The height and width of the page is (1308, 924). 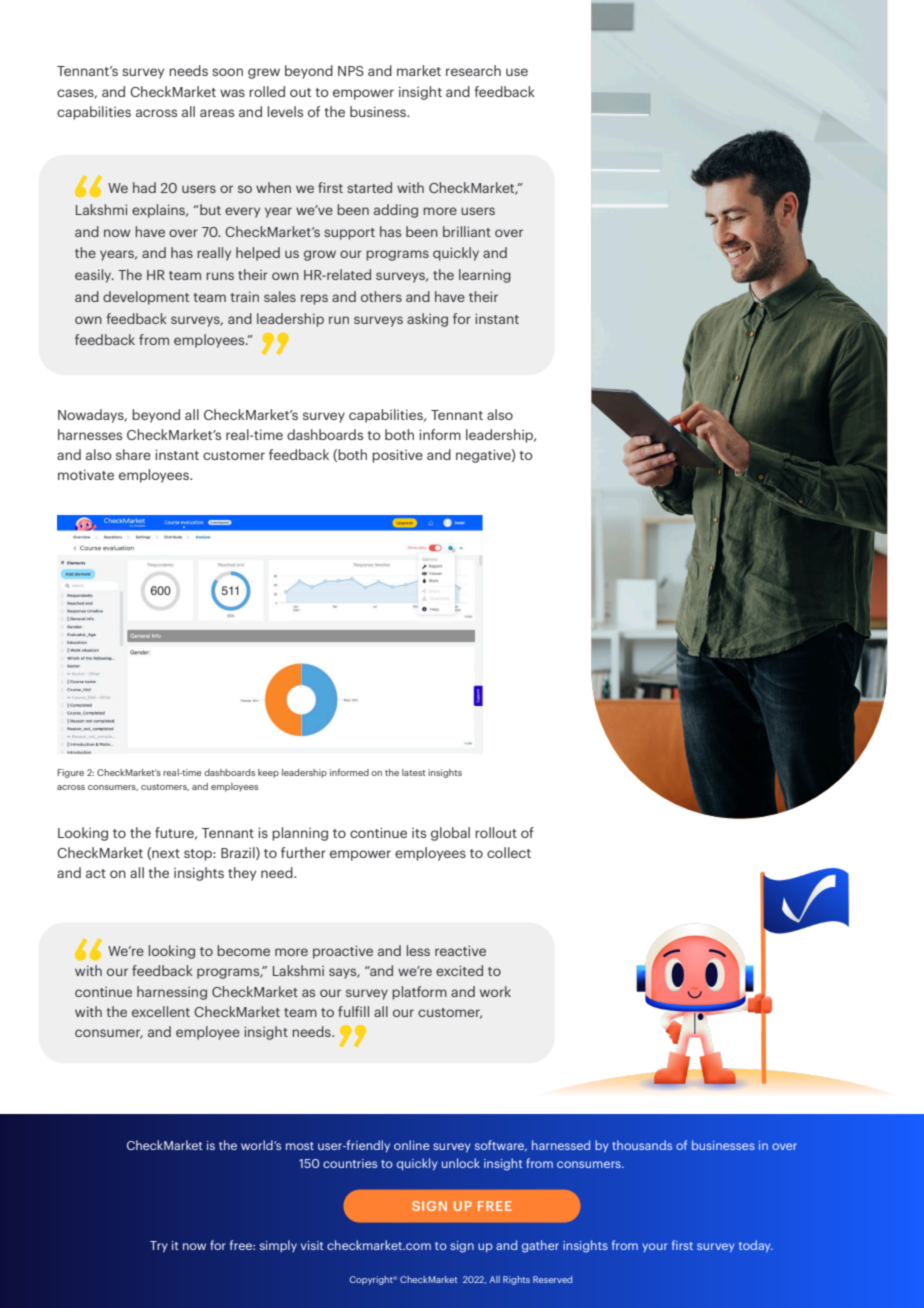 What do you see at coordinates (655, 1247) in the page?
I see `your` at bounding box center [655, 1247].
